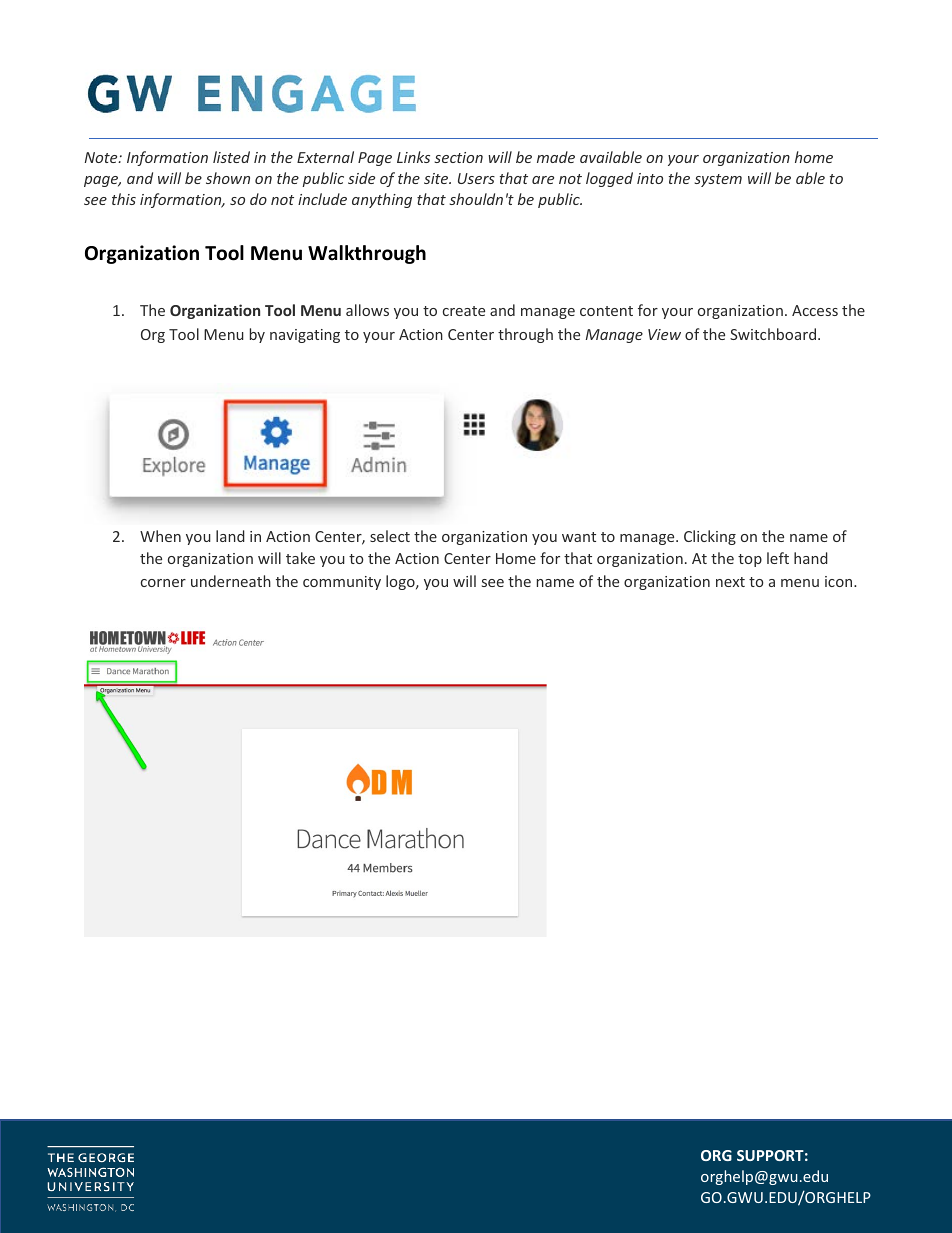 This screenshot has height=1233, width=952. What do you see at coordinates (305, 336) in the screenshot?
I see `navigating` at bounding box center [305, 336].
